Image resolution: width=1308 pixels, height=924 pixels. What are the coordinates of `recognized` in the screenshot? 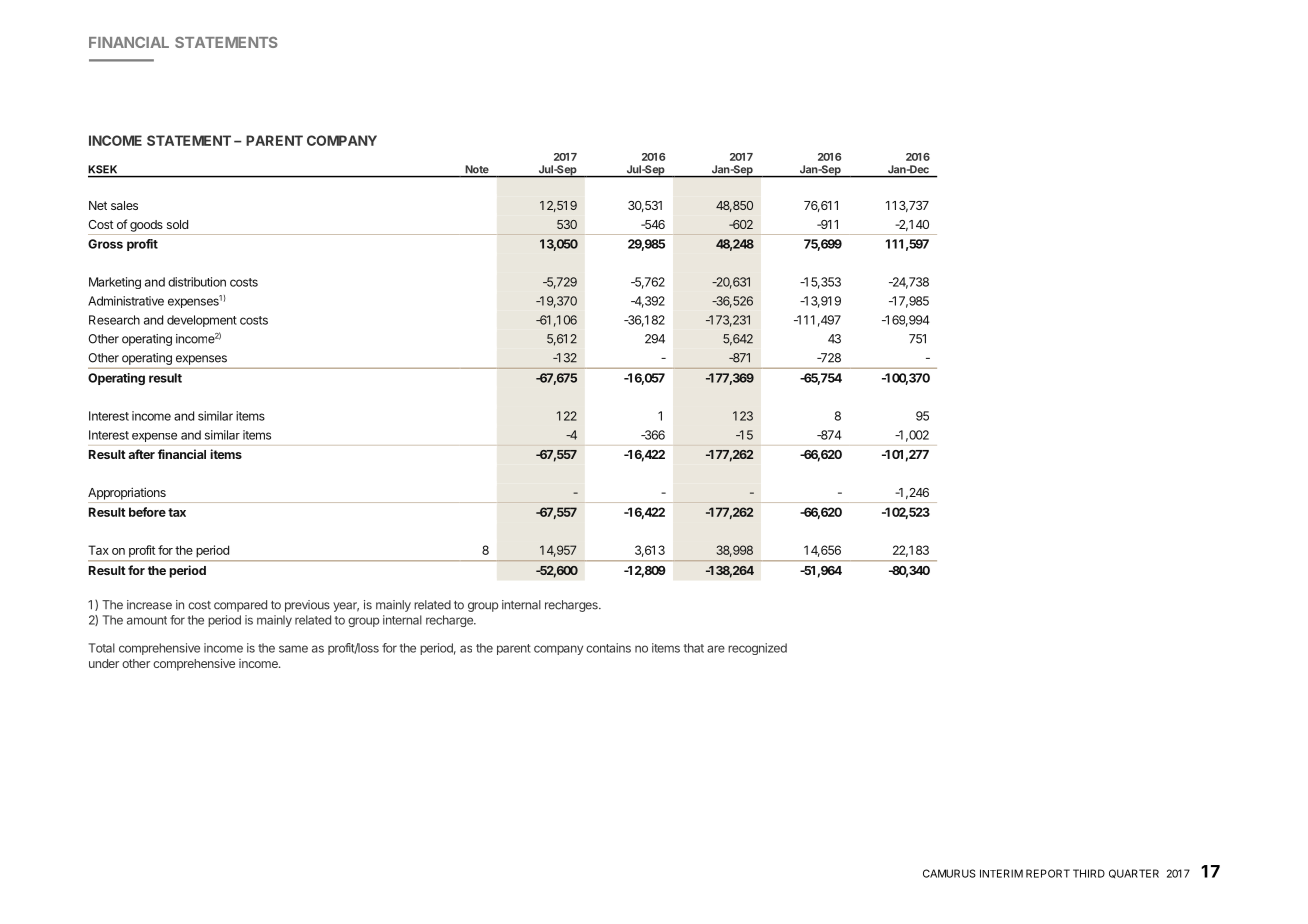 It's located at (757, 649).
